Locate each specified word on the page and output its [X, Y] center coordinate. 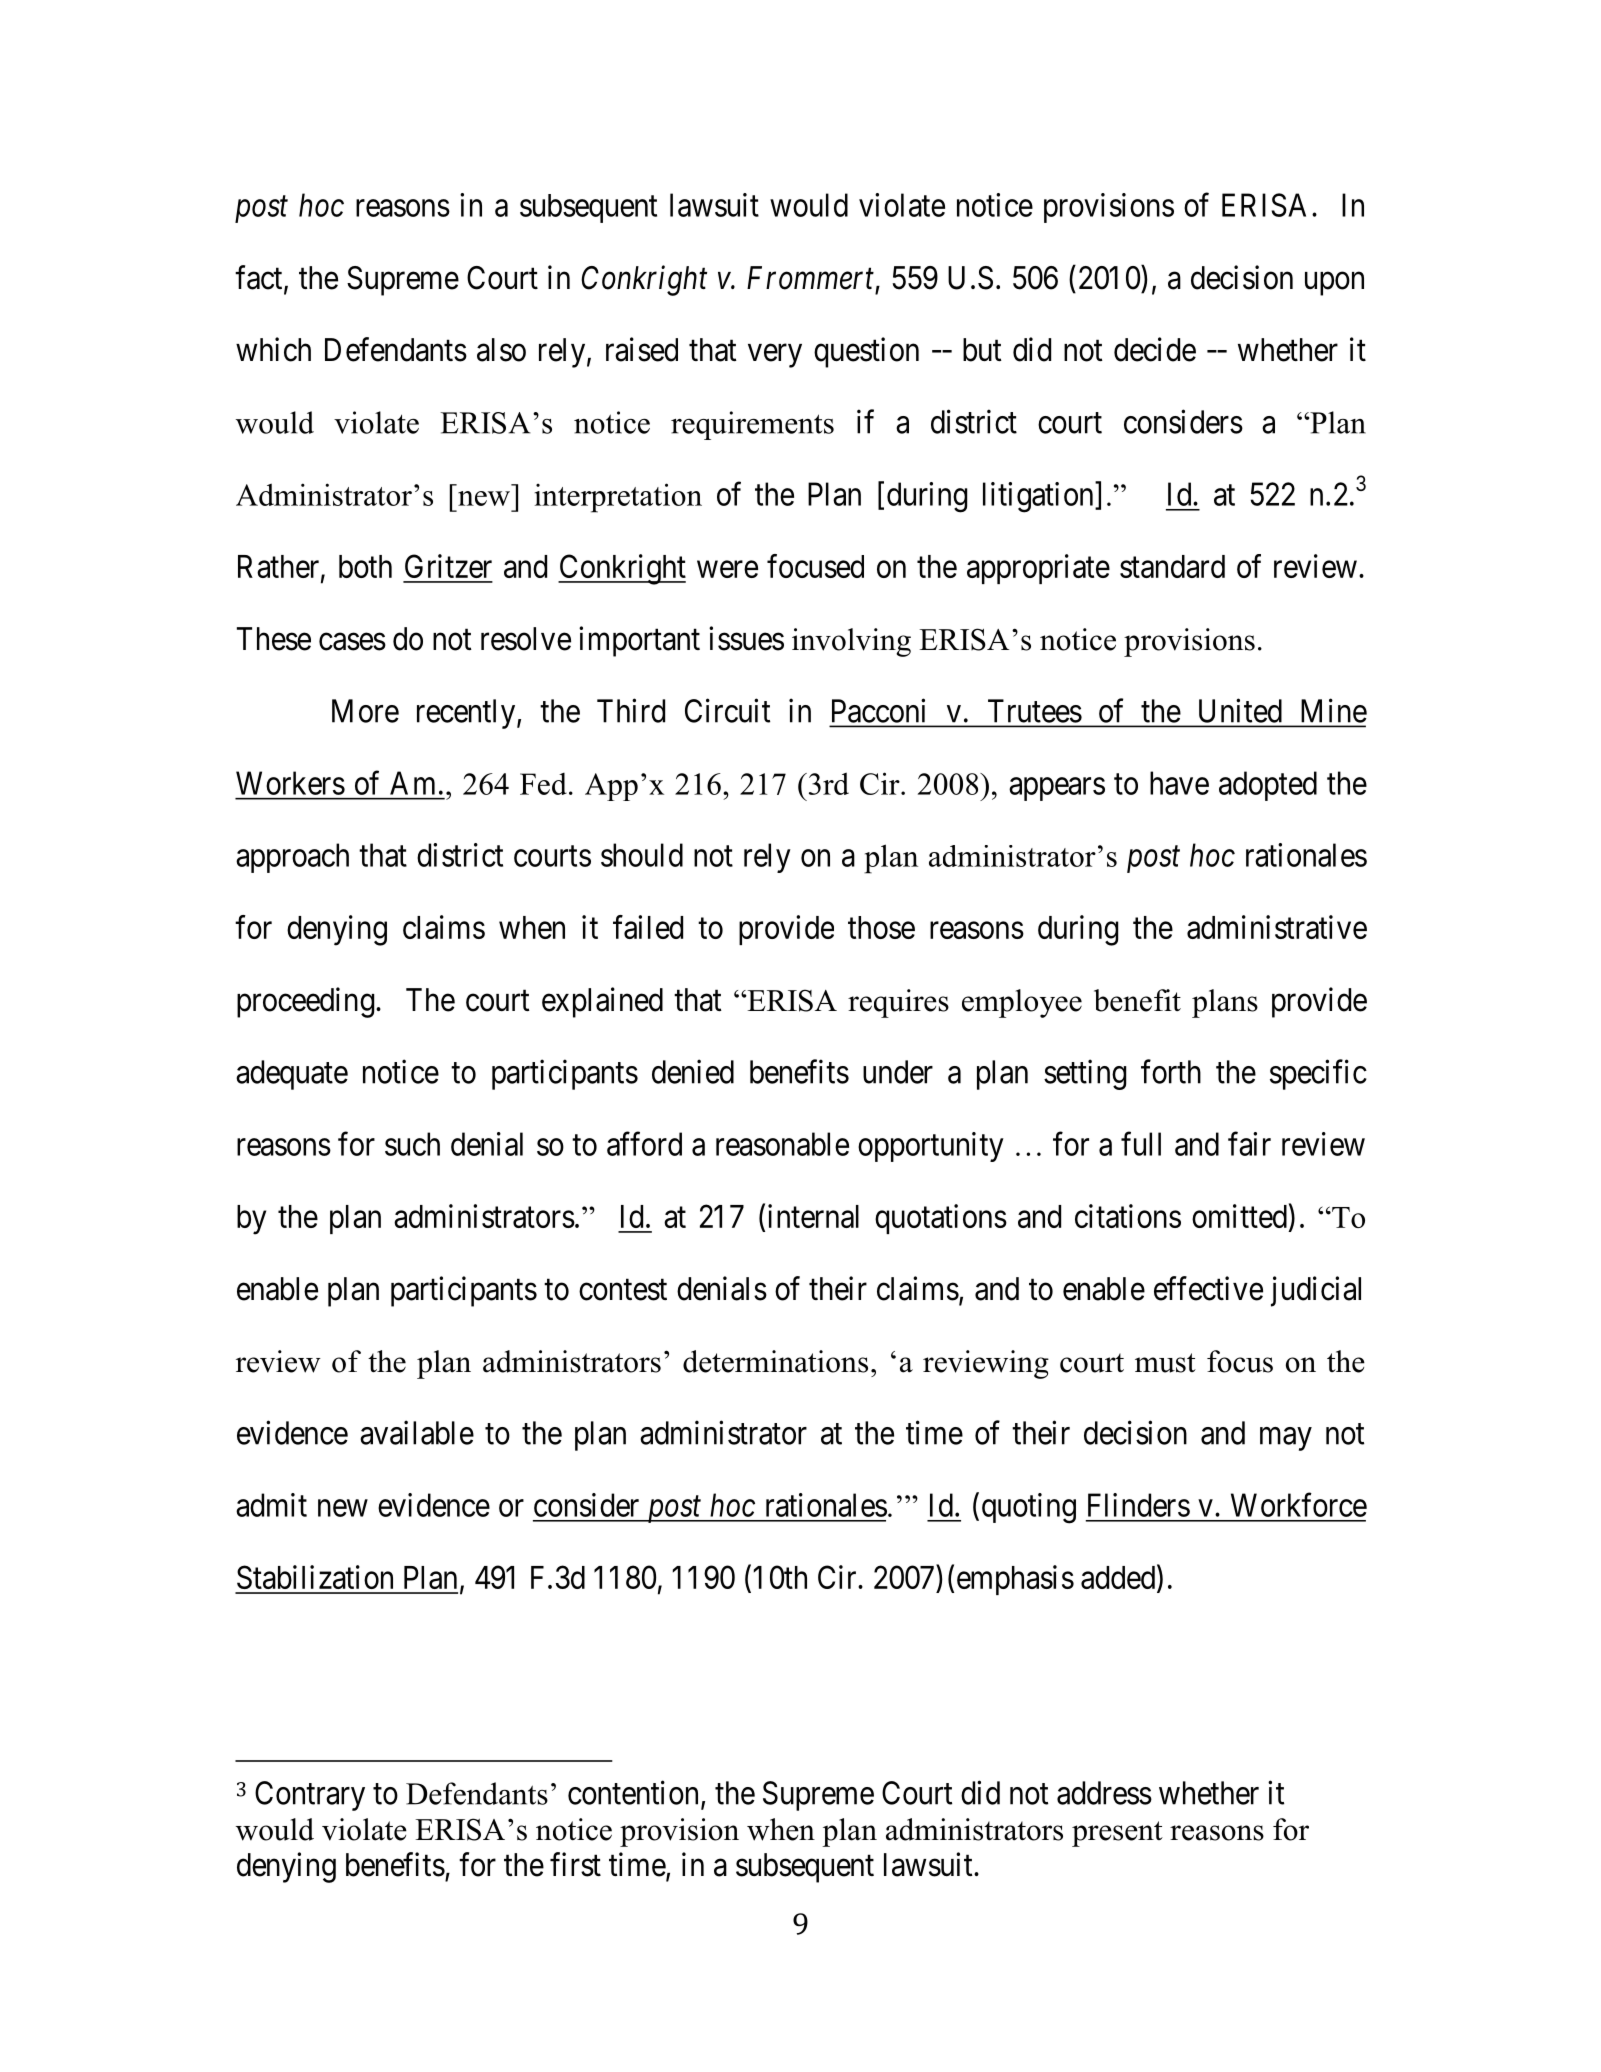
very [775, 356]
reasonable [782, 1144]
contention [633, 1792]
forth [1171, 1071]
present [1117, 1834]
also [501, 350]
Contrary [310, 1796]
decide [1155, 349]
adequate [292, 1075]
